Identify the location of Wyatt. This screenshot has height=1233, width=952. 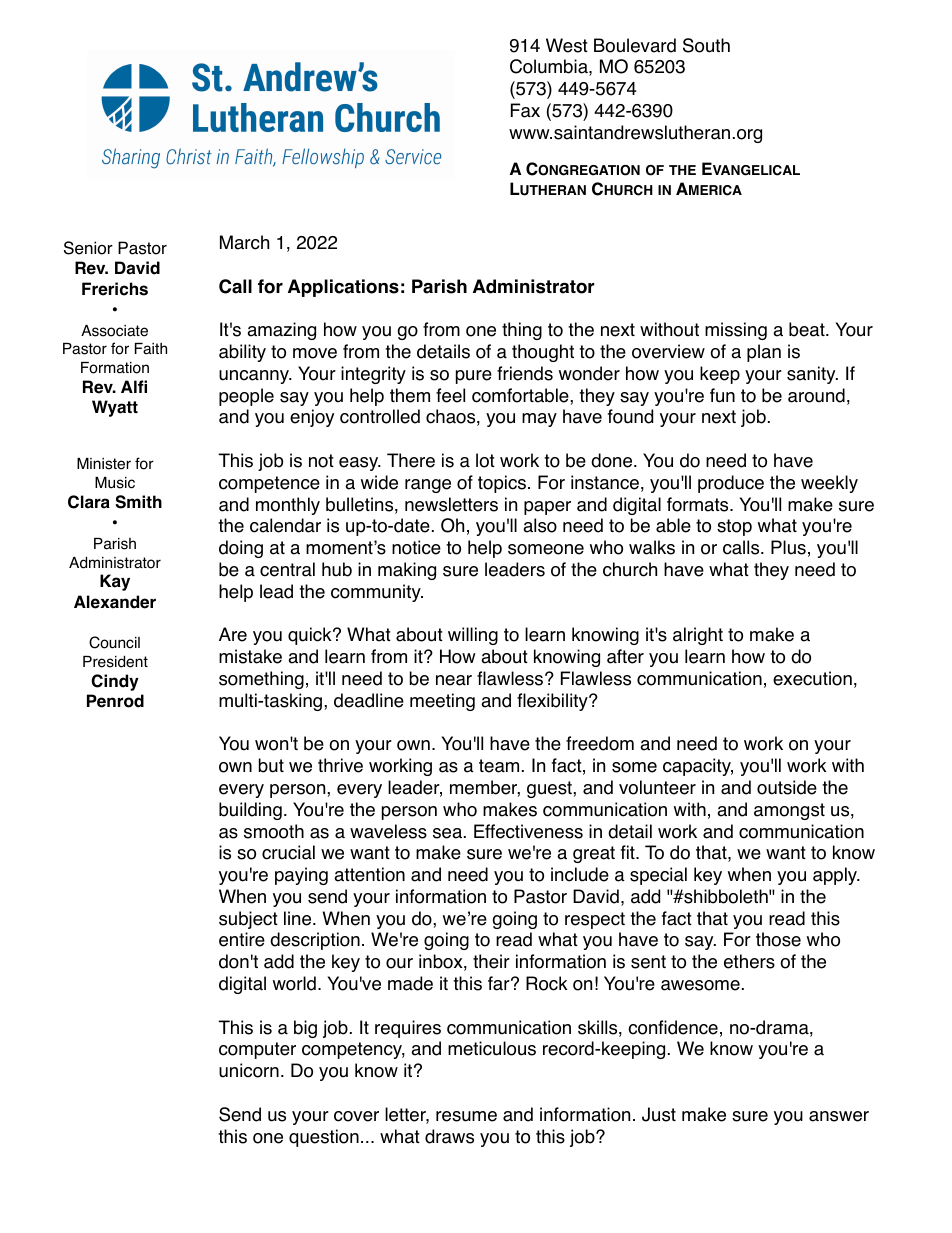
(115, 408).
